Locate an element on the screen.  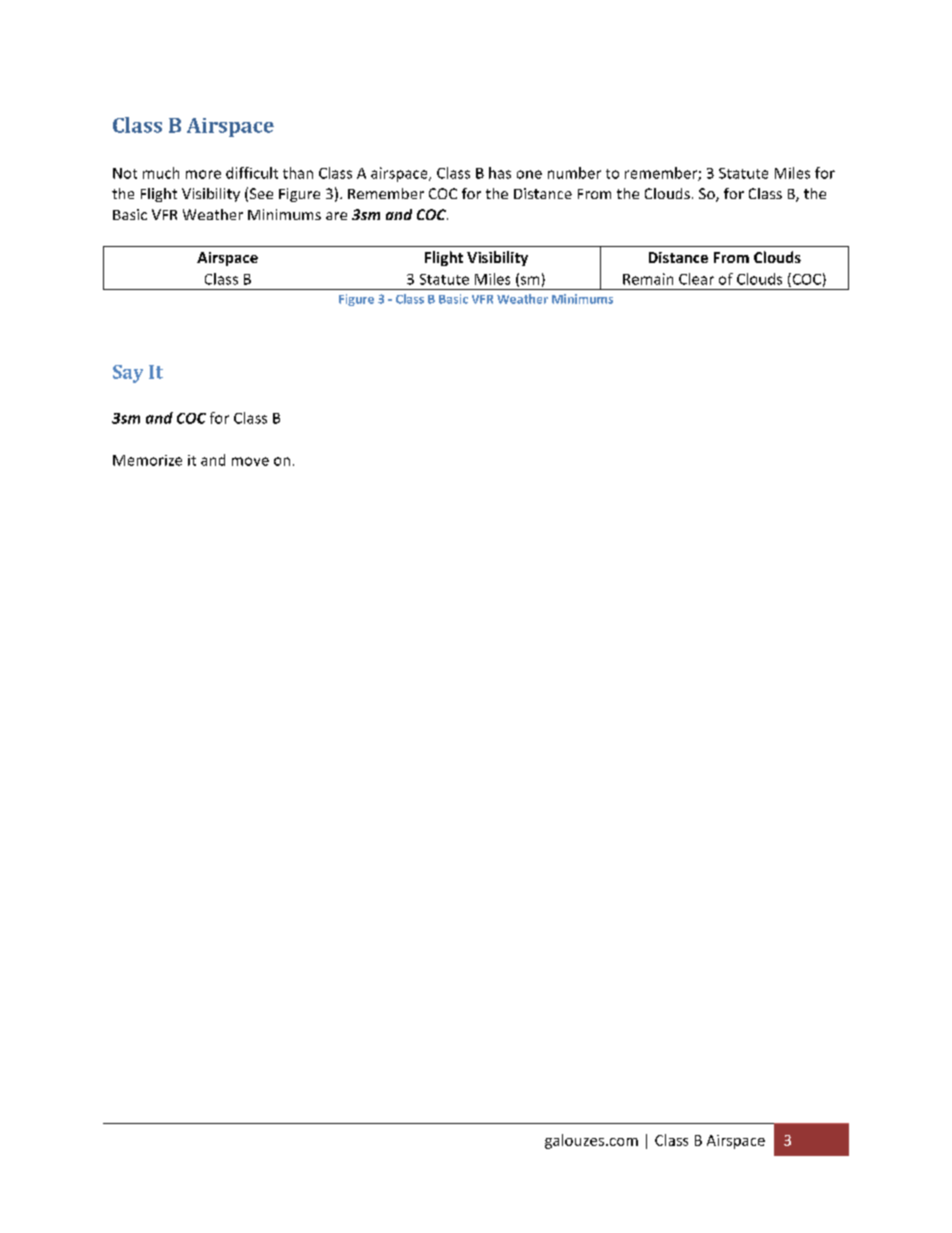
has is located at coordinates (500, 173).
